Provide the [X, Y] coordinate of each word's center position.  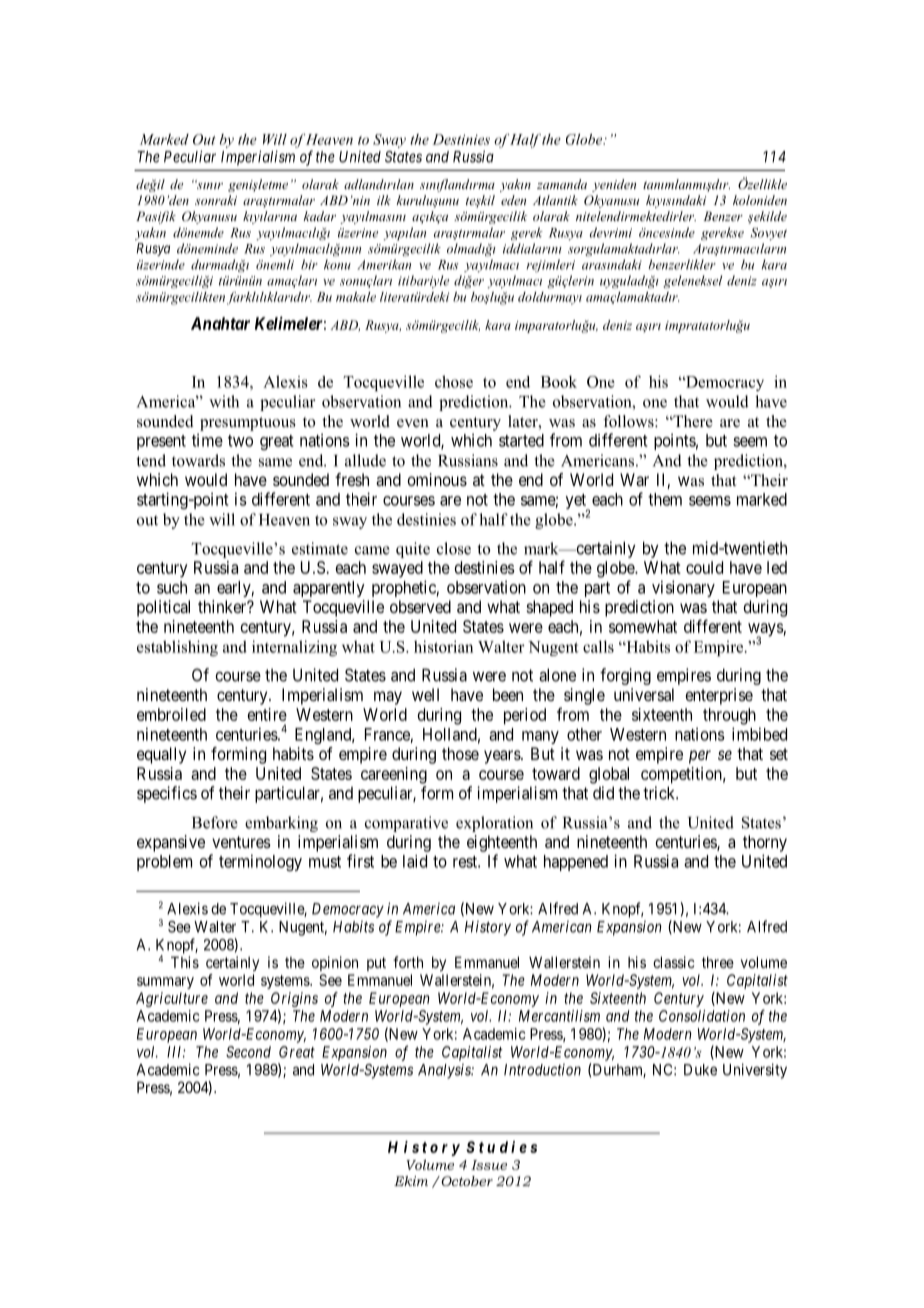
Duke [700, 1070]
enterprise [719, 696]
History [488, 928]
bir [309, 264]
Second [248, 1052]
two [240, 441]
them [665, 499]
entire [267, 714]
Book [559, 381]
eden [513, 200]
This [185, 962]
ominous [437, 479]
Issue [489, 1165]
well [425, 694]
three [718, 962]
